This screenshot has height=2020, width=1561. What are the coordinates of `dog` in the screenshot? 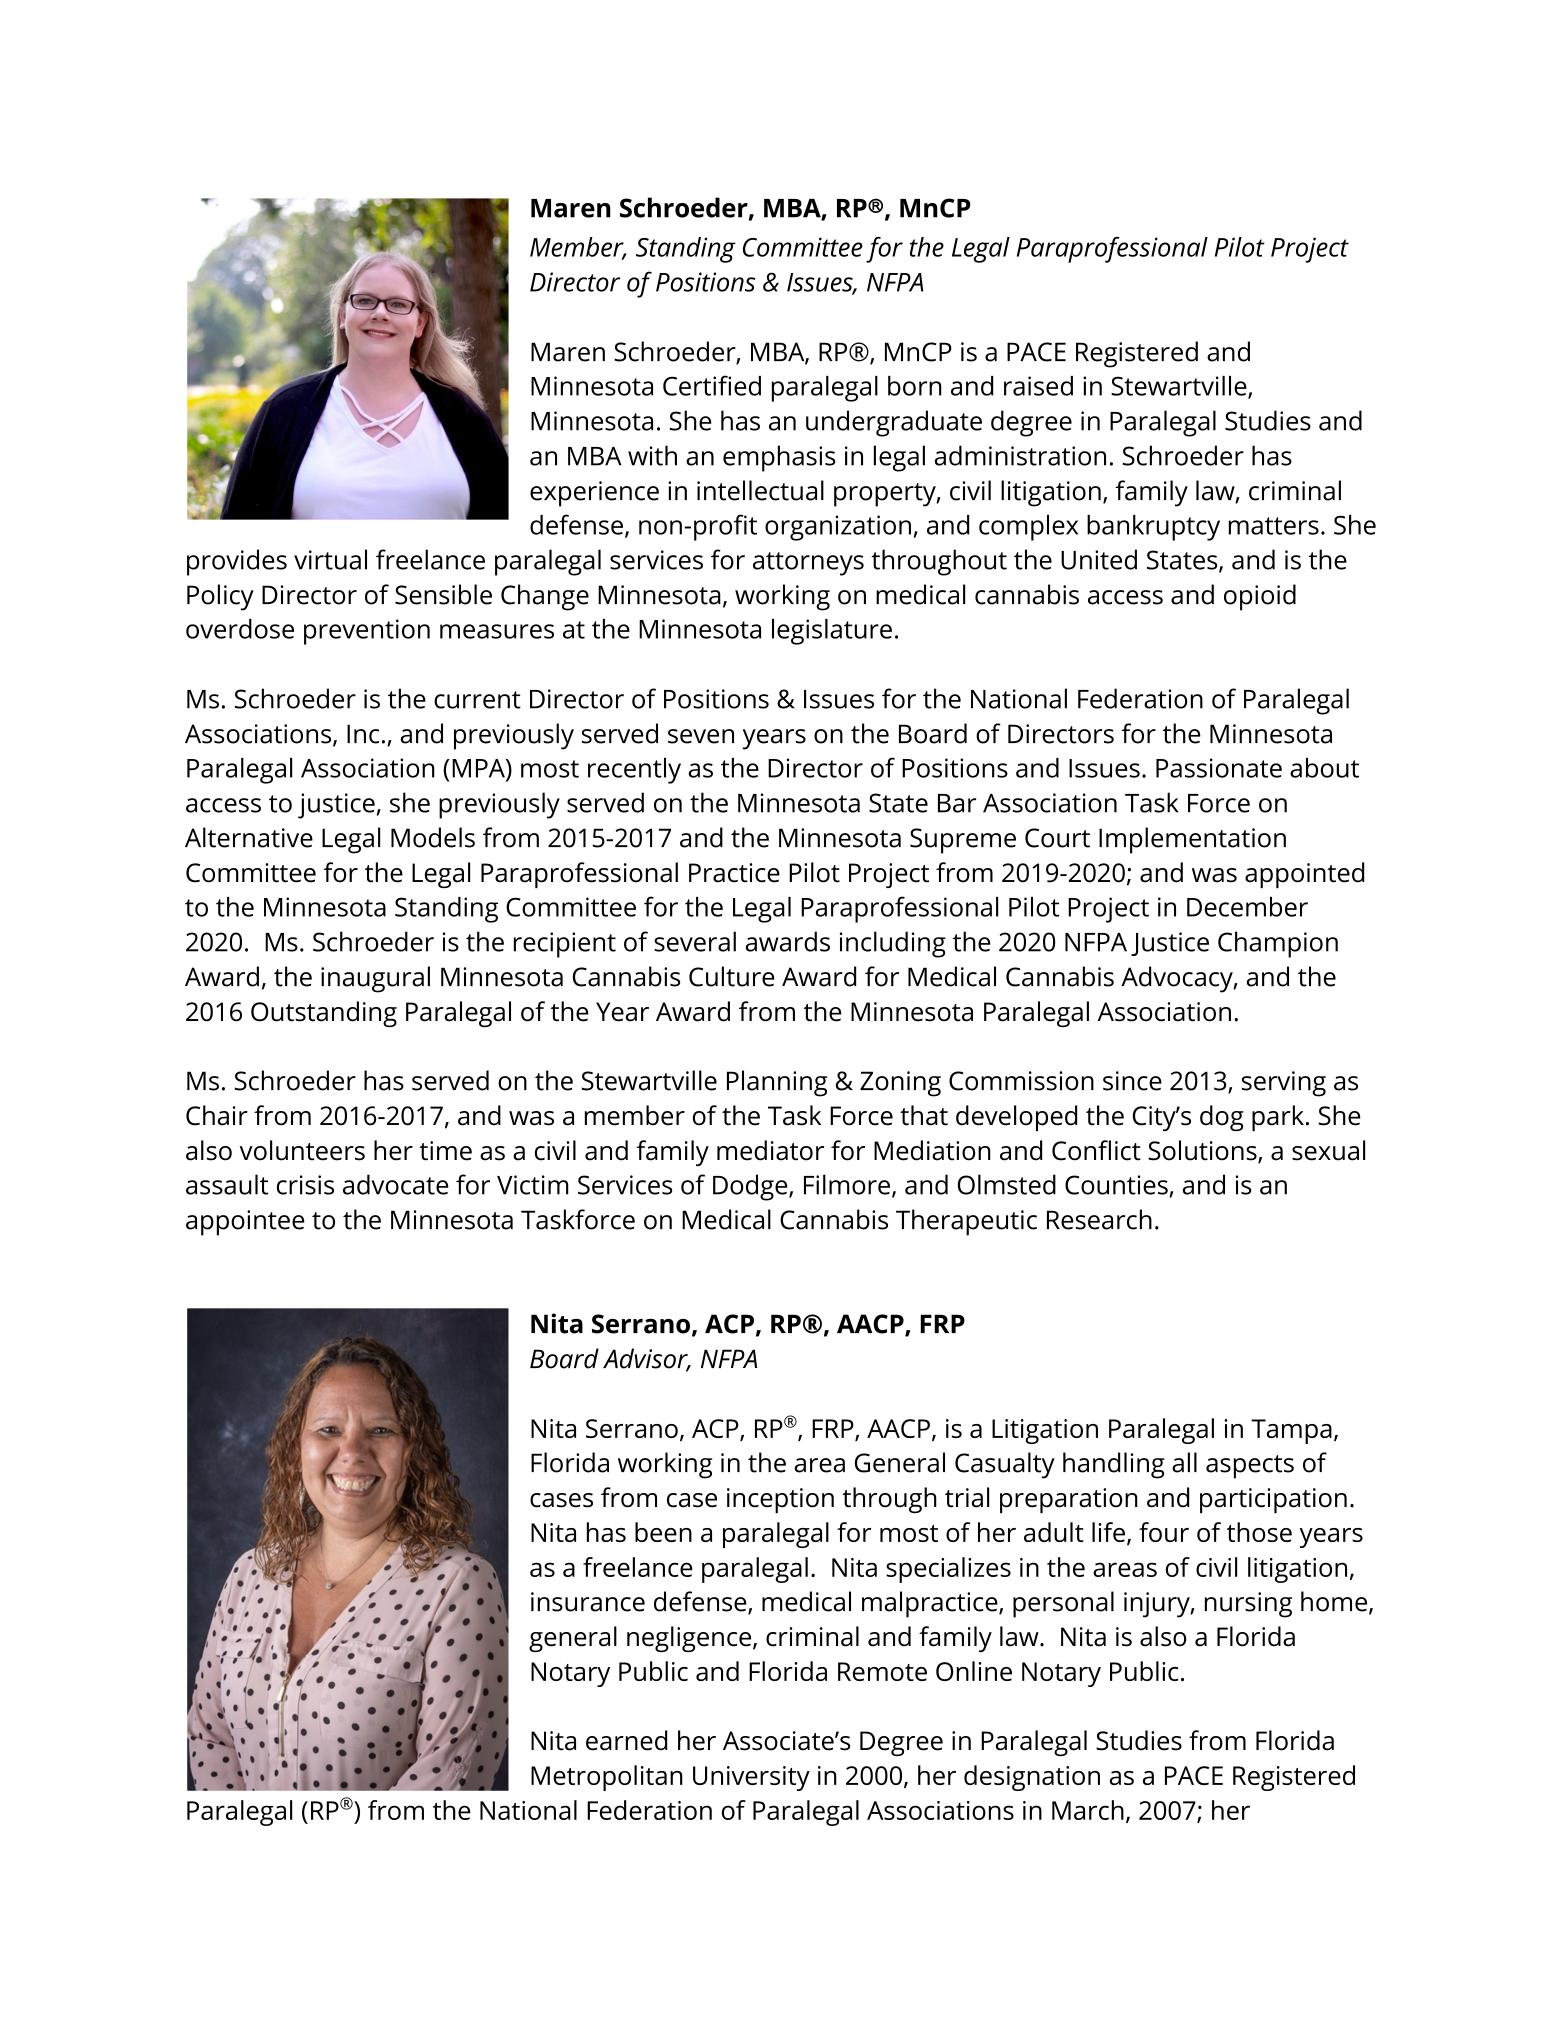 It's located at (1222, 1118).
